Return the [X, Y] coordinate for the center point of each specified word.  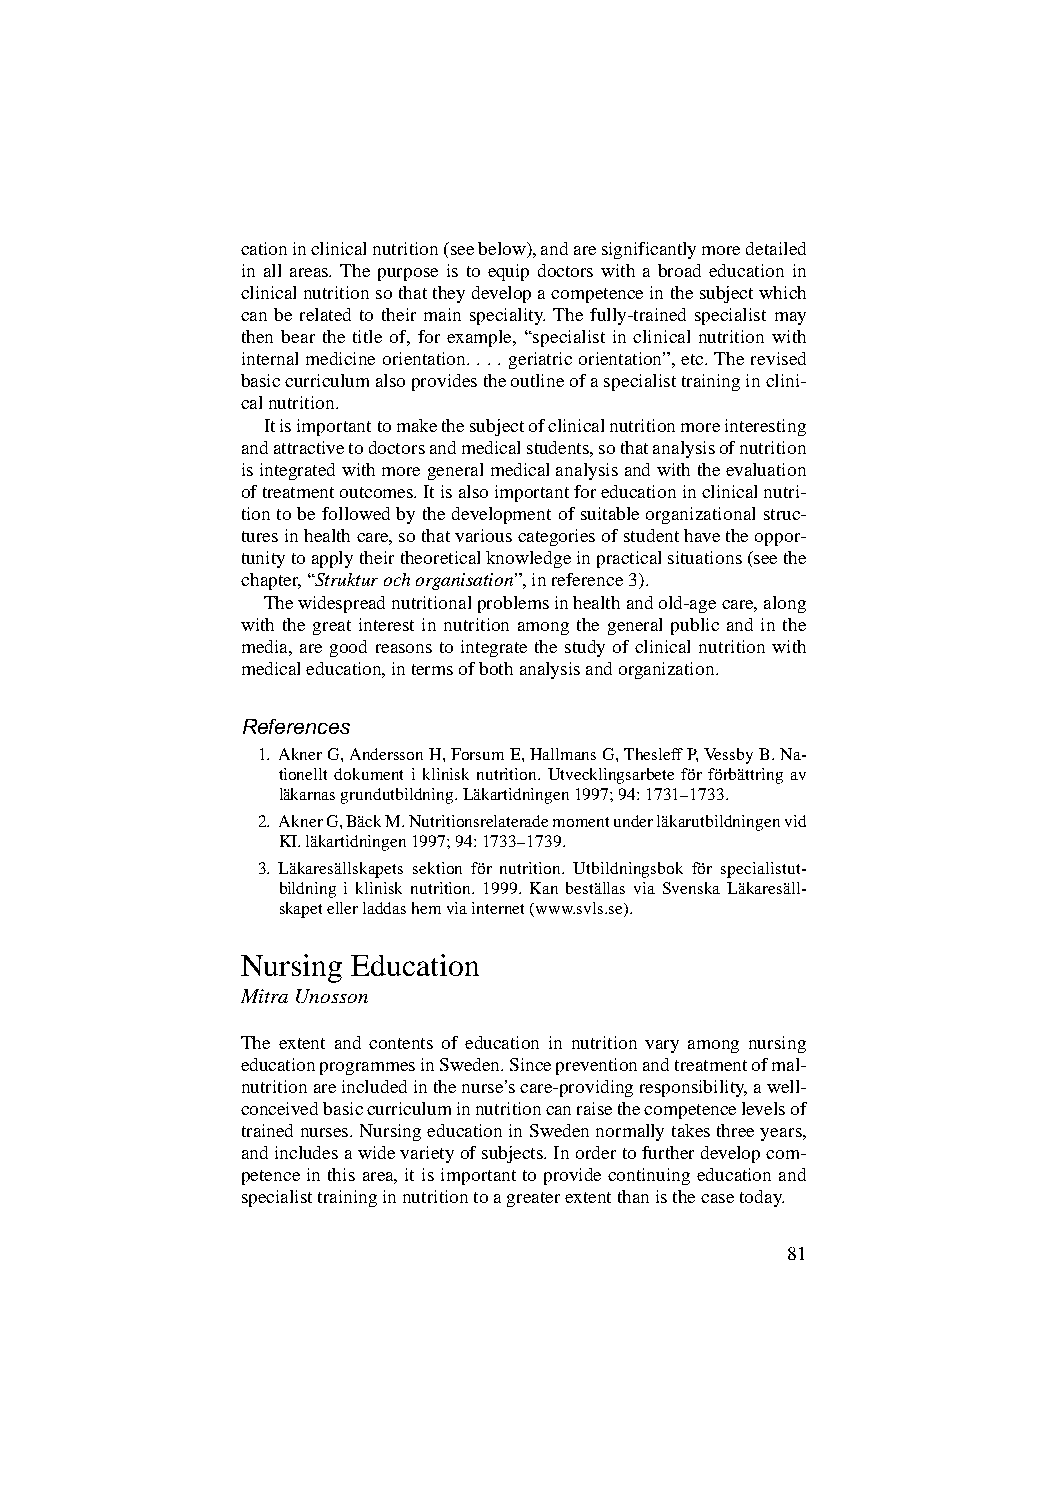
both [496, 668]
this [341, 1174]
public [695, 626]
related [325, 314]
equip [508, 272]
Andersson [386, 754]
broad [679, 270]
